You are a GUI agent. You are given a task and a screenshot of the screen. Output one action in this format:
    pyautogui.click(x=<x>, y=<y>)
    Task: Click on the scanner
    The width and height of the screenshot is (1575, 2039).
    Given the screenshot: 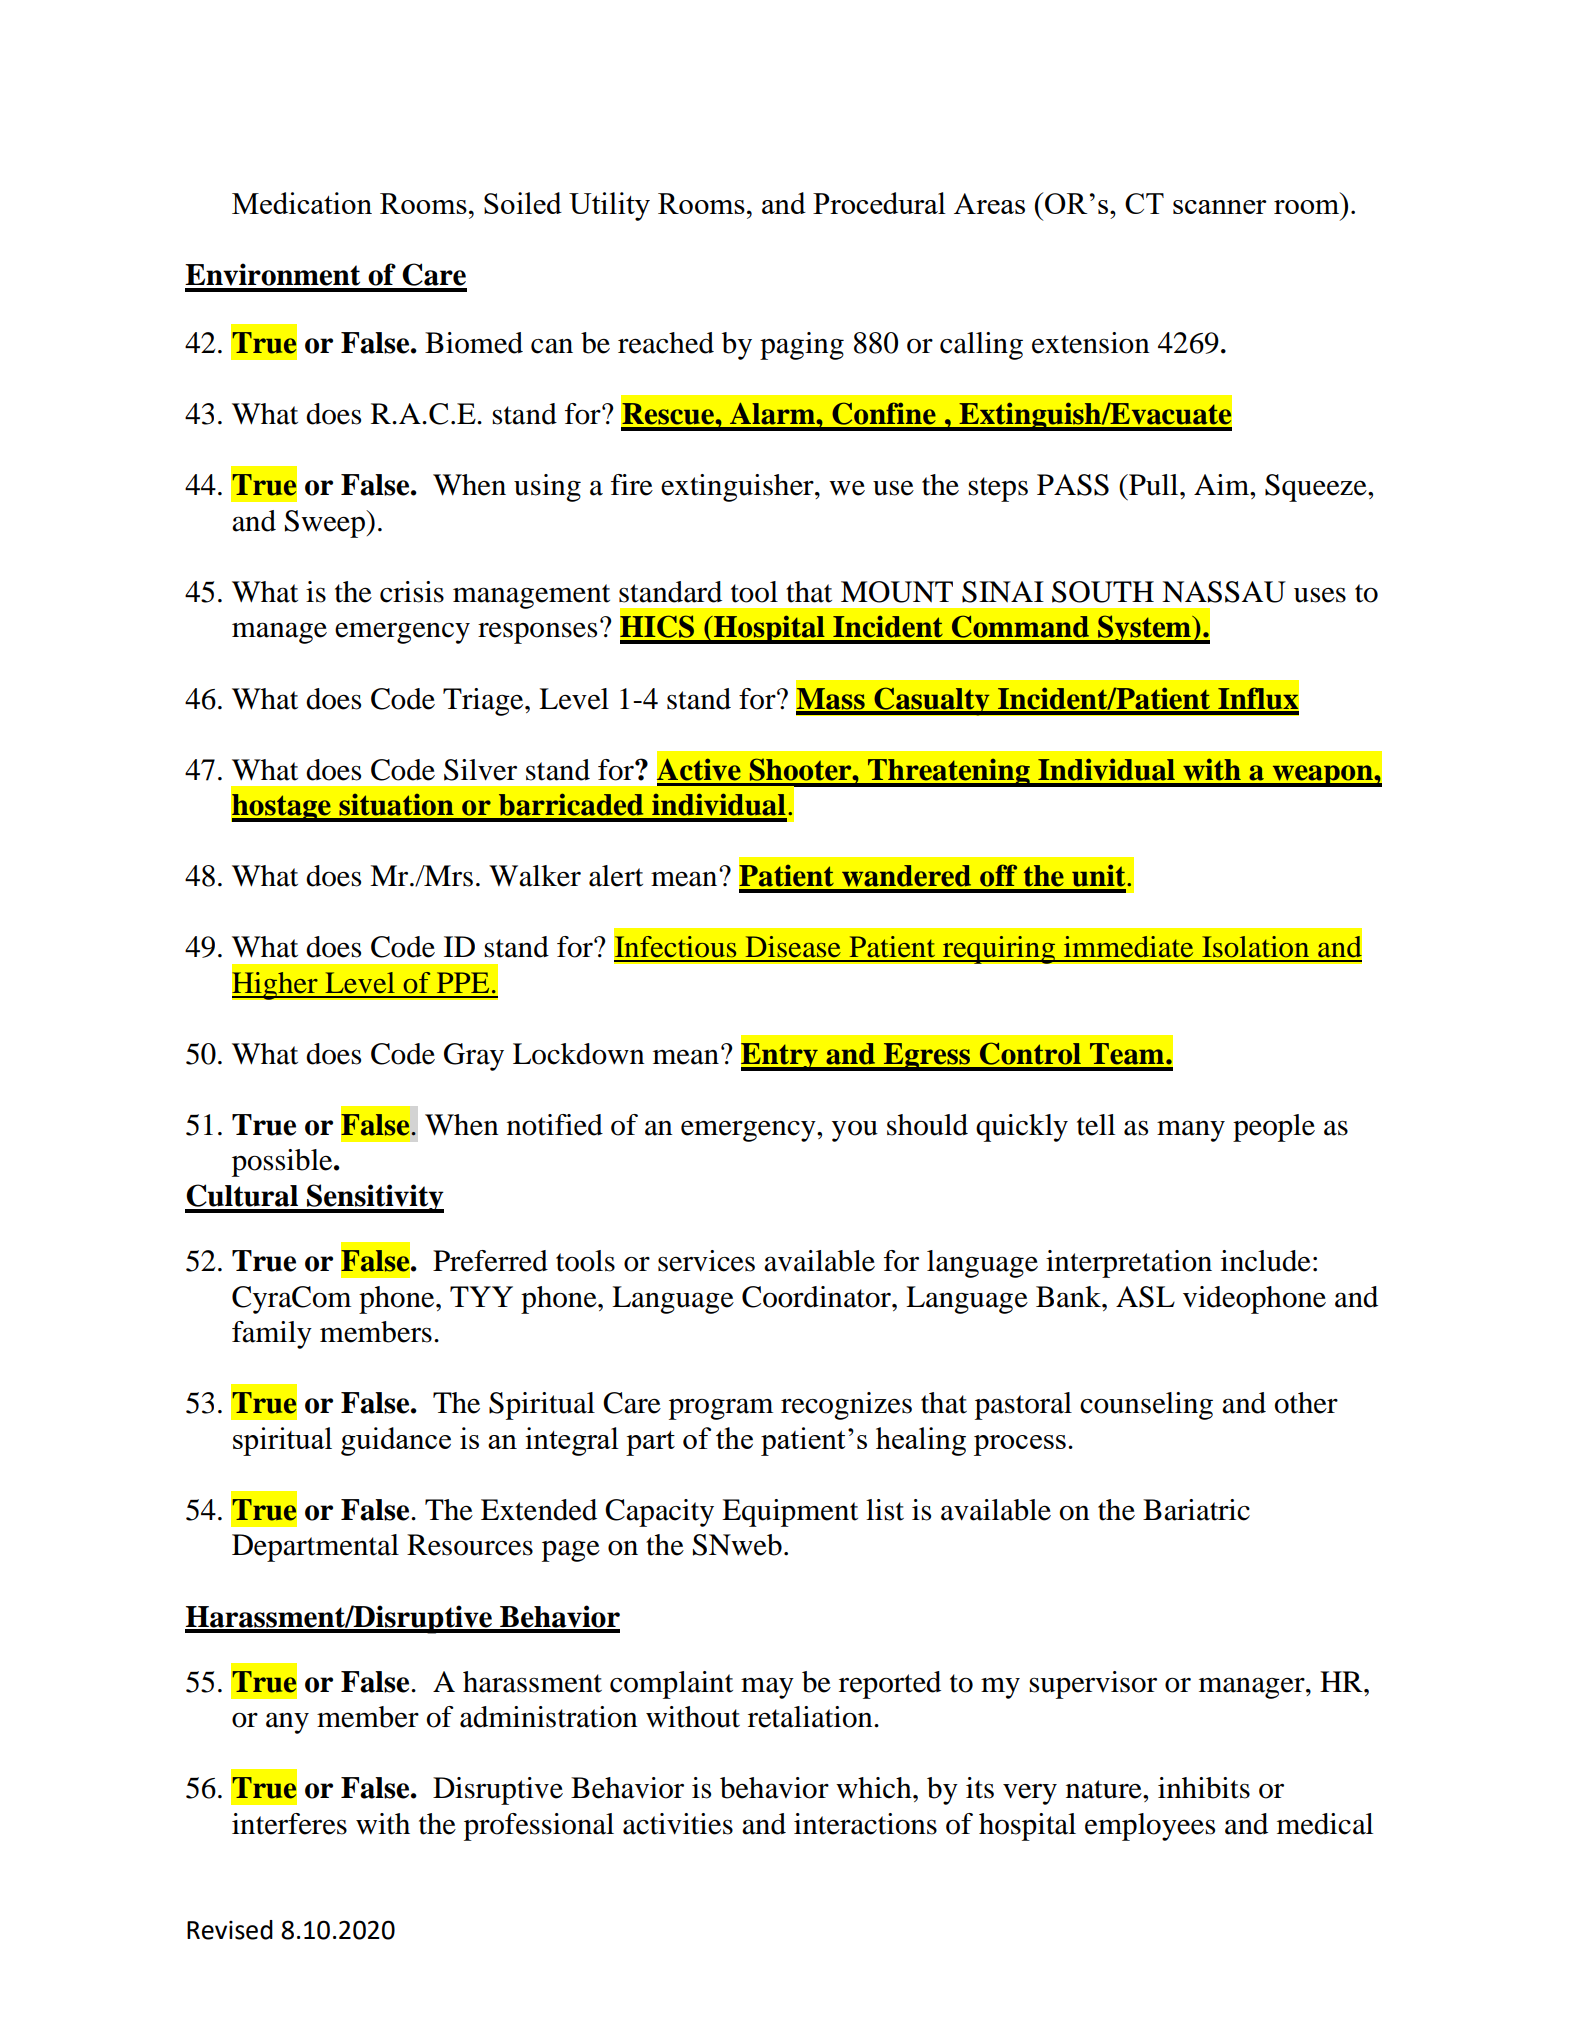 What is the action you would take?
    pyautogui.click(x=1220, y=207)
